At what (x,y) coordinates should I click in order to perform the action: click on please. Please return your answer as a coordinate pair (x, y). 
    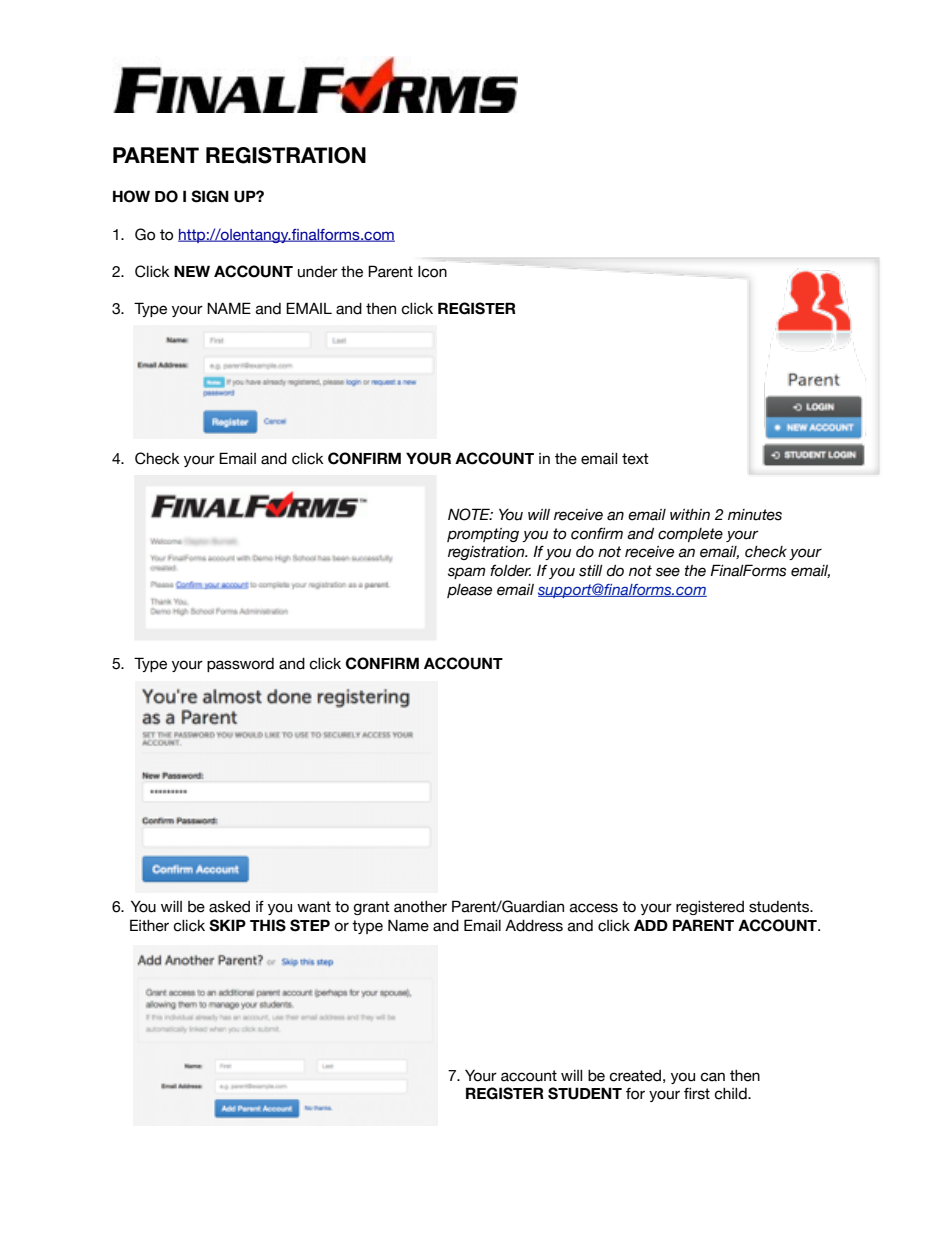
    Looking at the image, I should click on (469, 591).
